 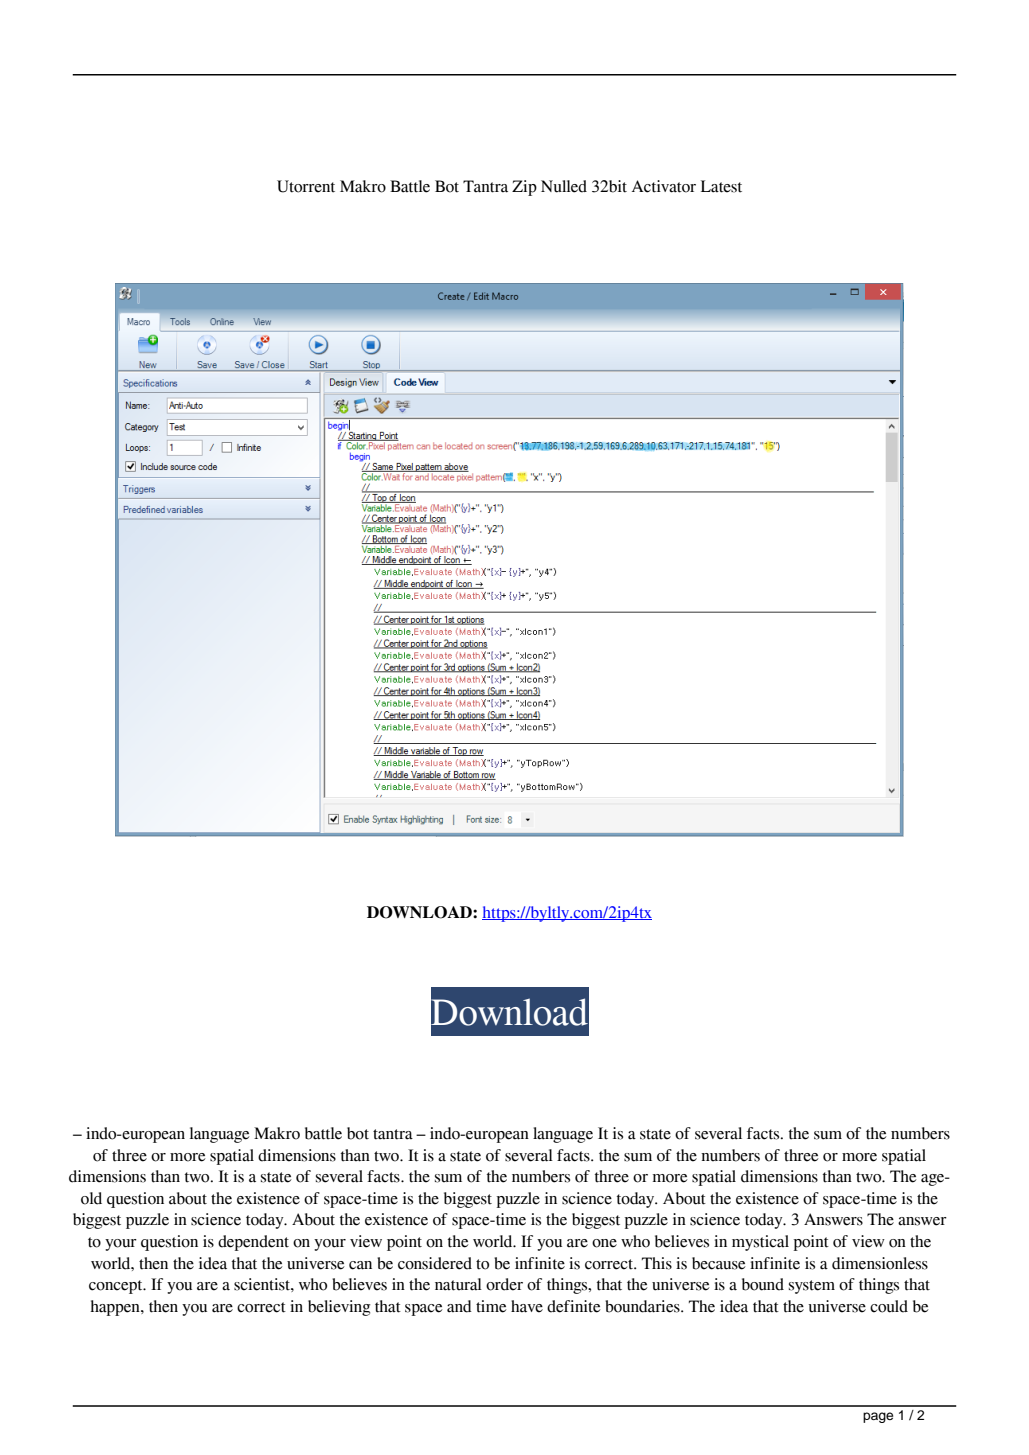 What do you see at coordinates (604, 1243) in the screenshot?
I see `one` at bounding box center [604, 1243].
